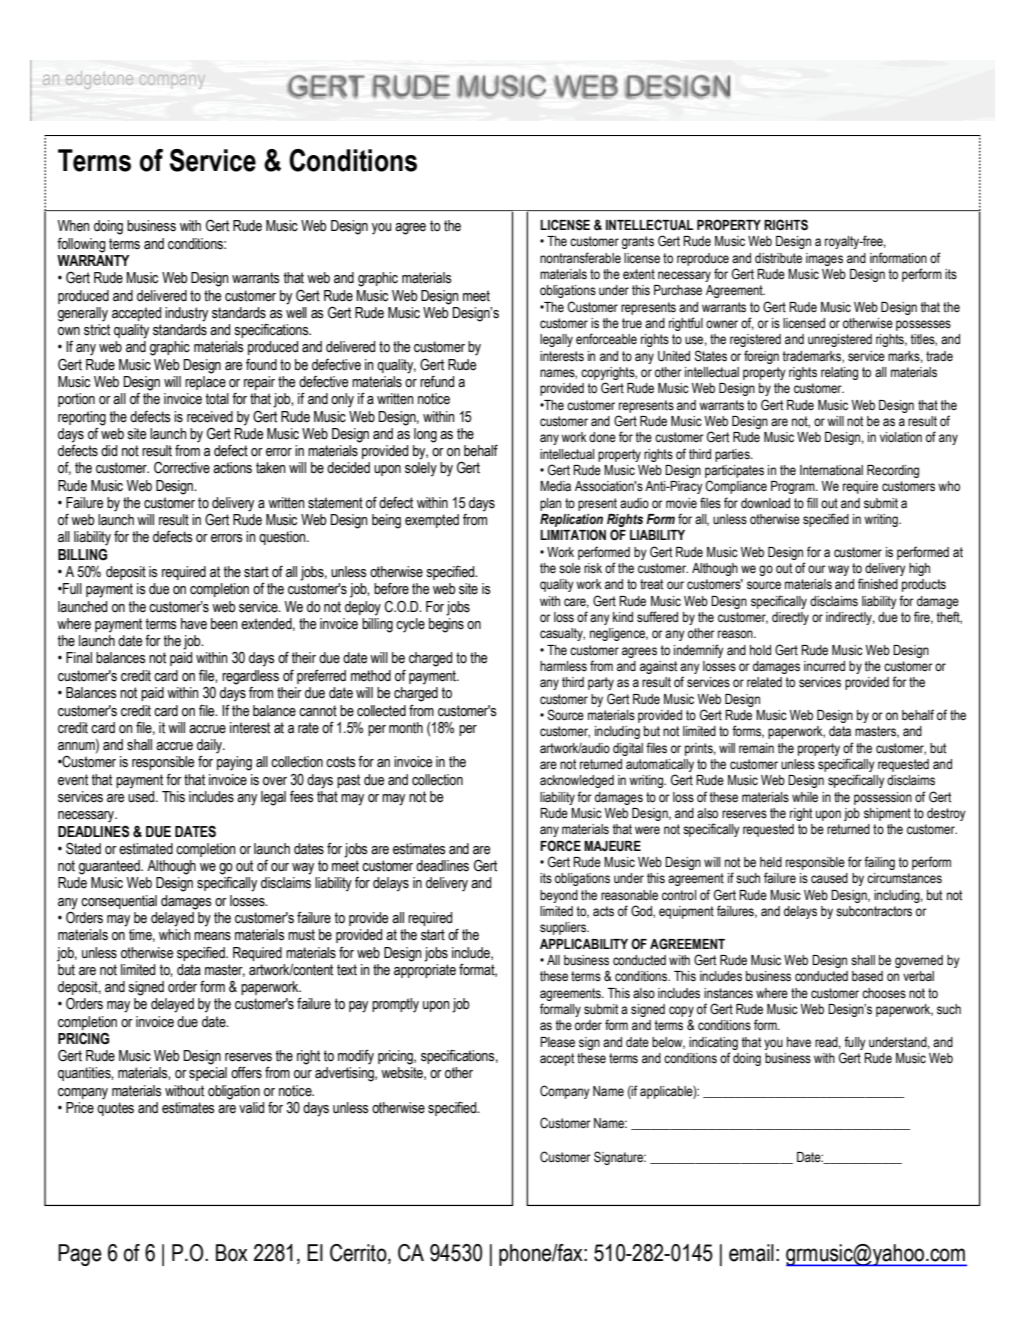 The image size is (1025, 1326). Describe the element at coordinates (577, 781) in the document. I see `acknowledged` at that location.
